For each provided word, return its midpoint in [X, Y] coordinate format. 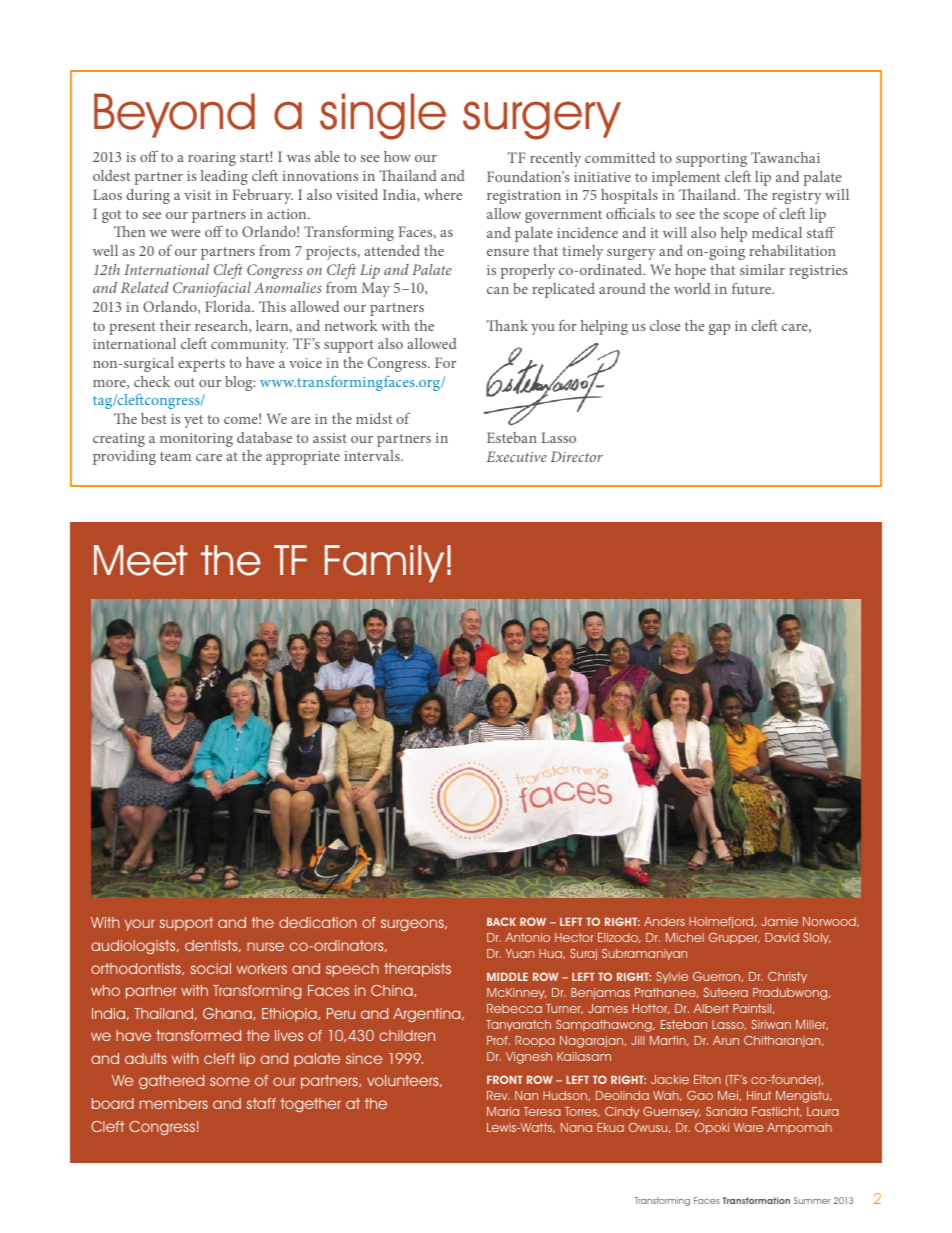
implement [686, 178]
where [443, 194]
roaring [212, 159]
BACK [501, 921]
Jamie [779, 921]
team [175, 456]
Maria [503, 1111]
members [174, 1103]
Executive [516, 456]
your [140, 925]
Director [577, 456]
